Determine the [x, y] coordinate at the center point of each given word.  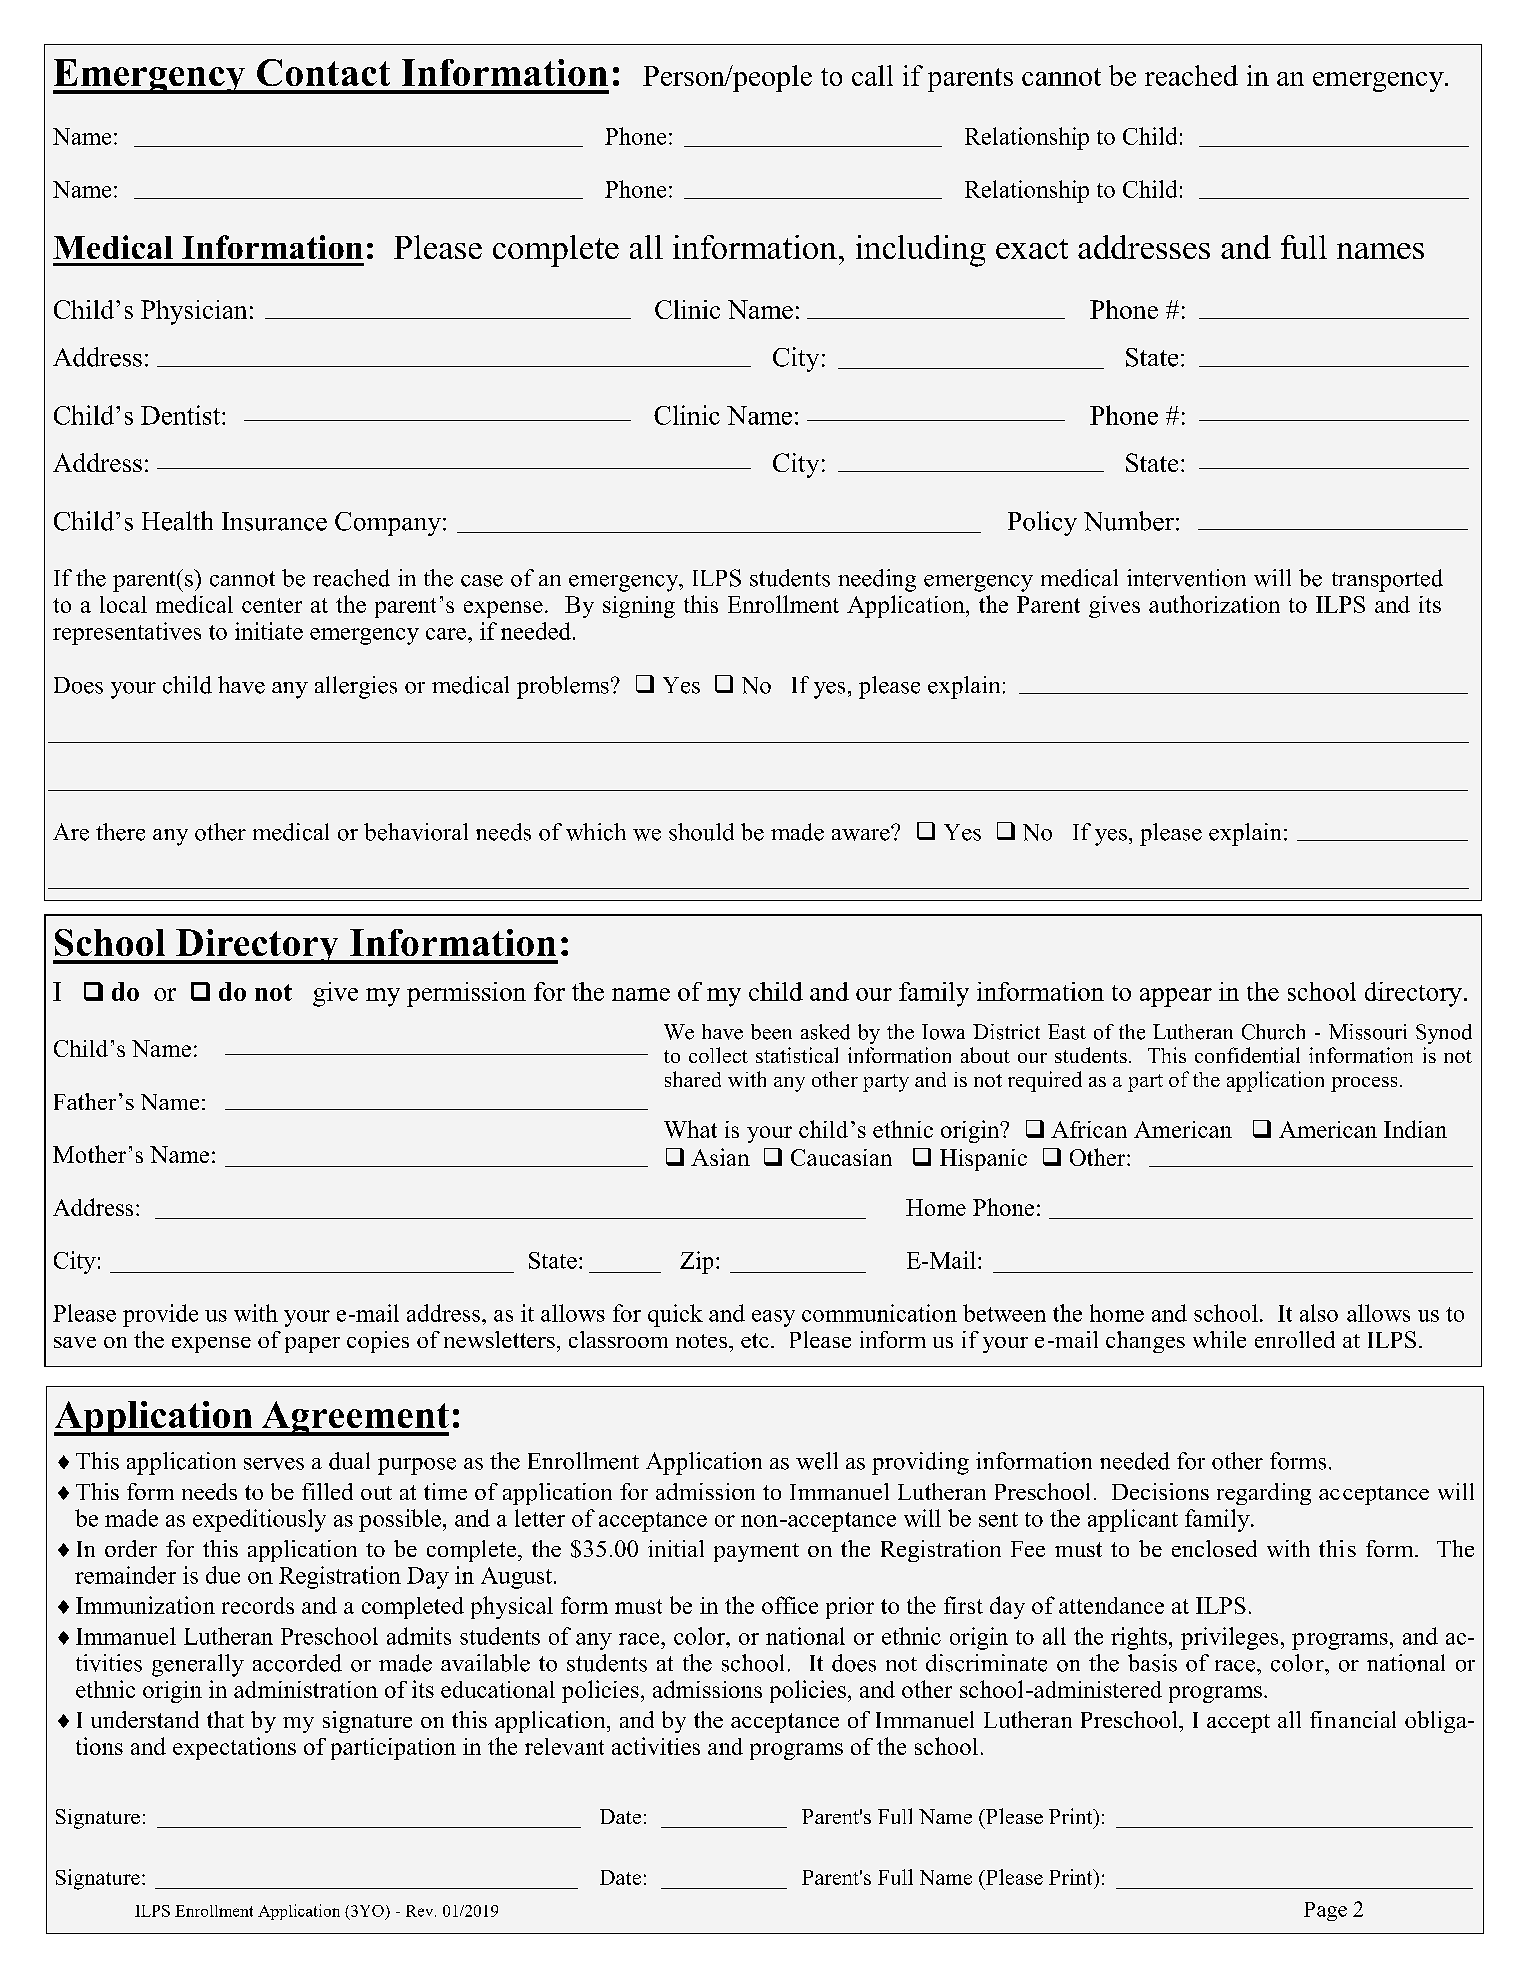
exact [1032, 249]
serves [274, 1464]
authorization [1214, 604]
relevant [564, 1746]
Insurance [274, 521]
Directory [257, 946]
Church [1273, 1032]
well [817, 1461]
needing [877, 580]
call [872, 75]
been [771, 1032]
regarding [1264, 1494]
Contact [323, 72]
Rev [421, 1911]
